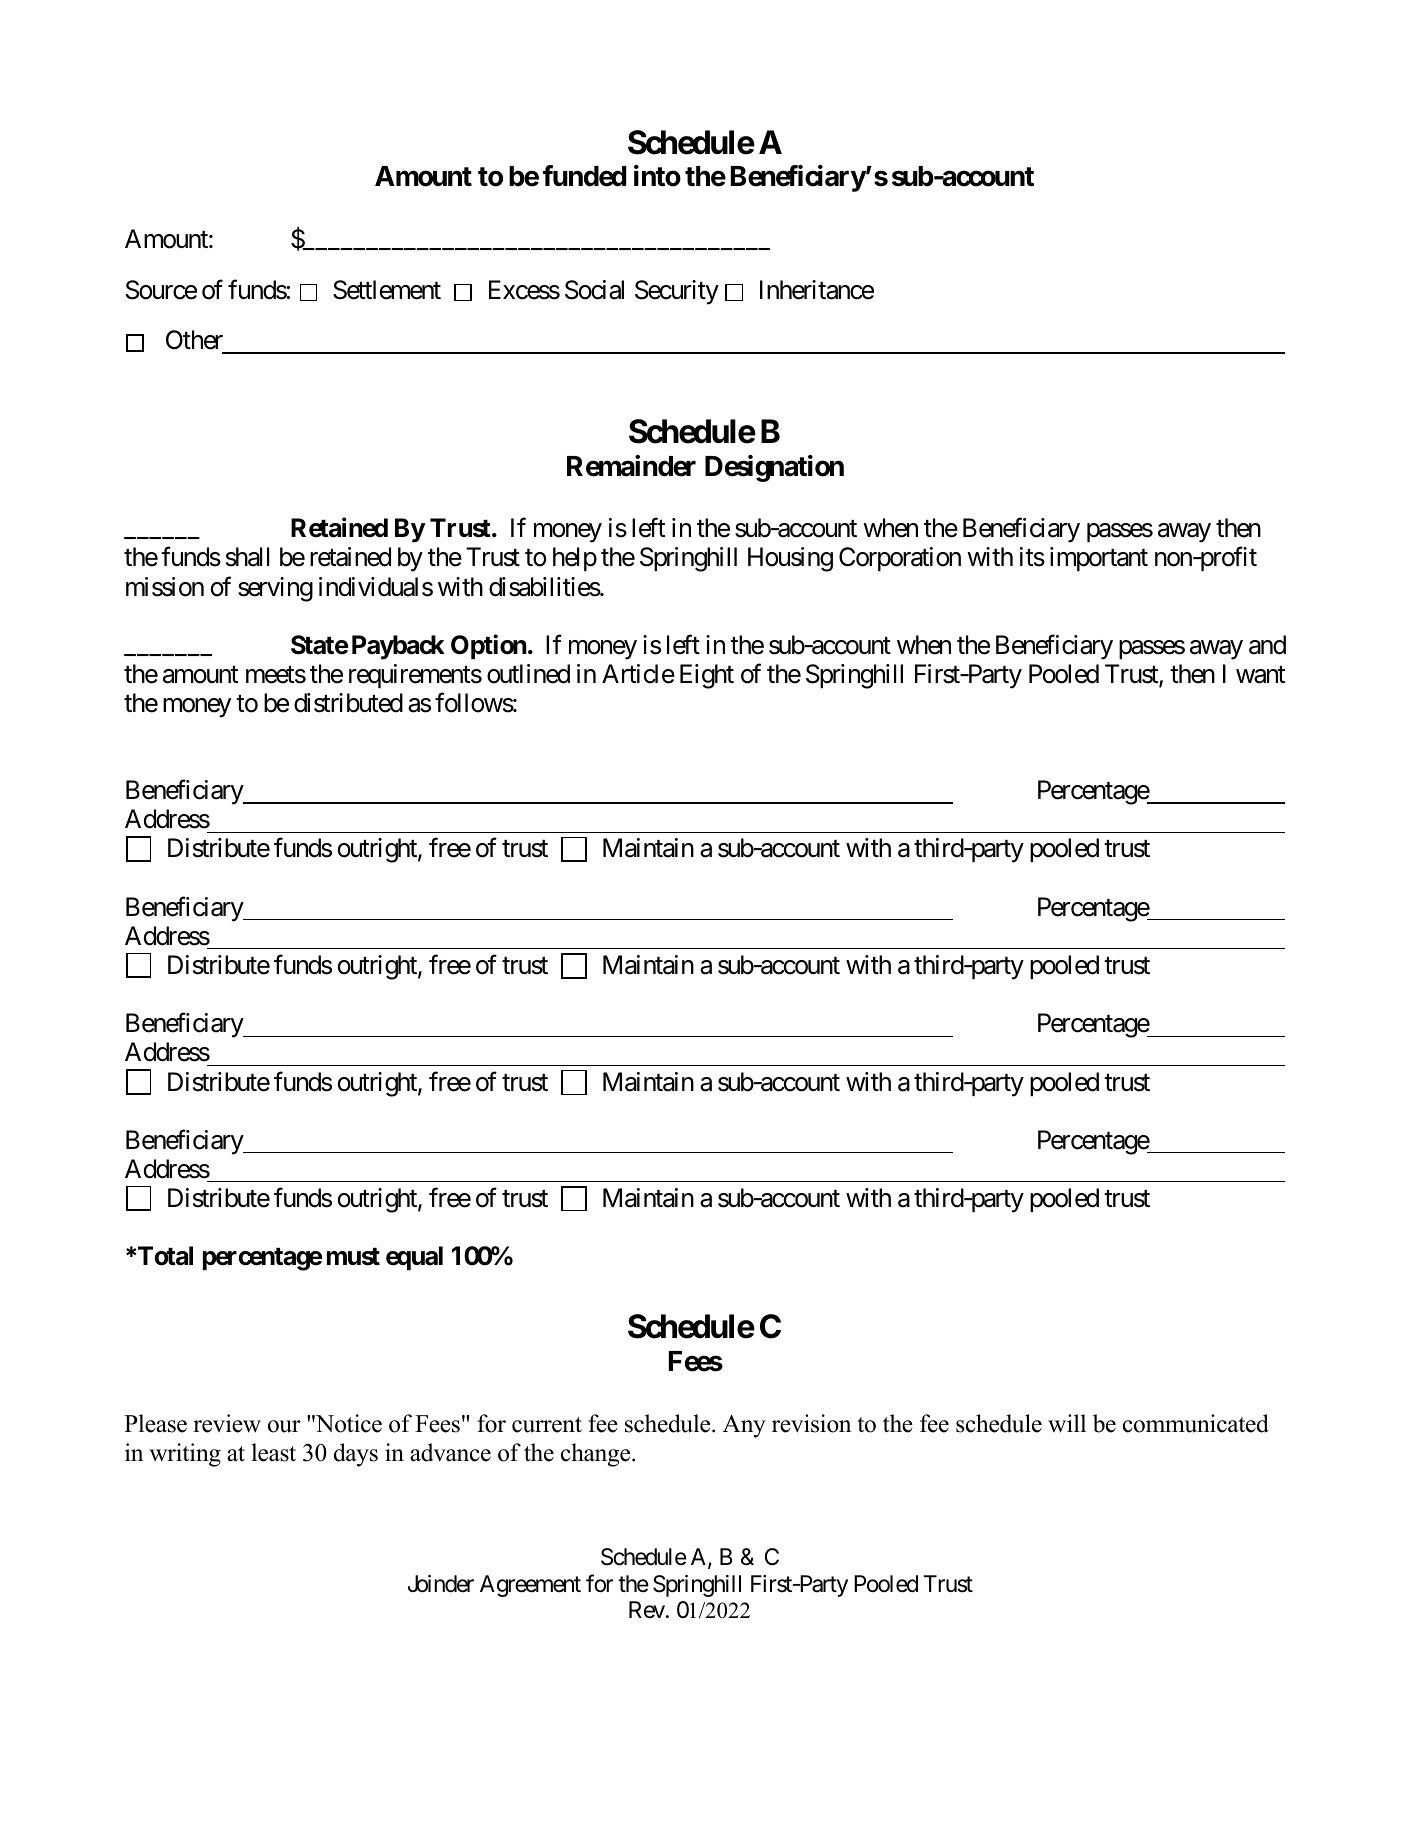 The image size is (1409, 1823). Describe the element at coordinates (597, 1455) in the image. I see `change` at that location.
